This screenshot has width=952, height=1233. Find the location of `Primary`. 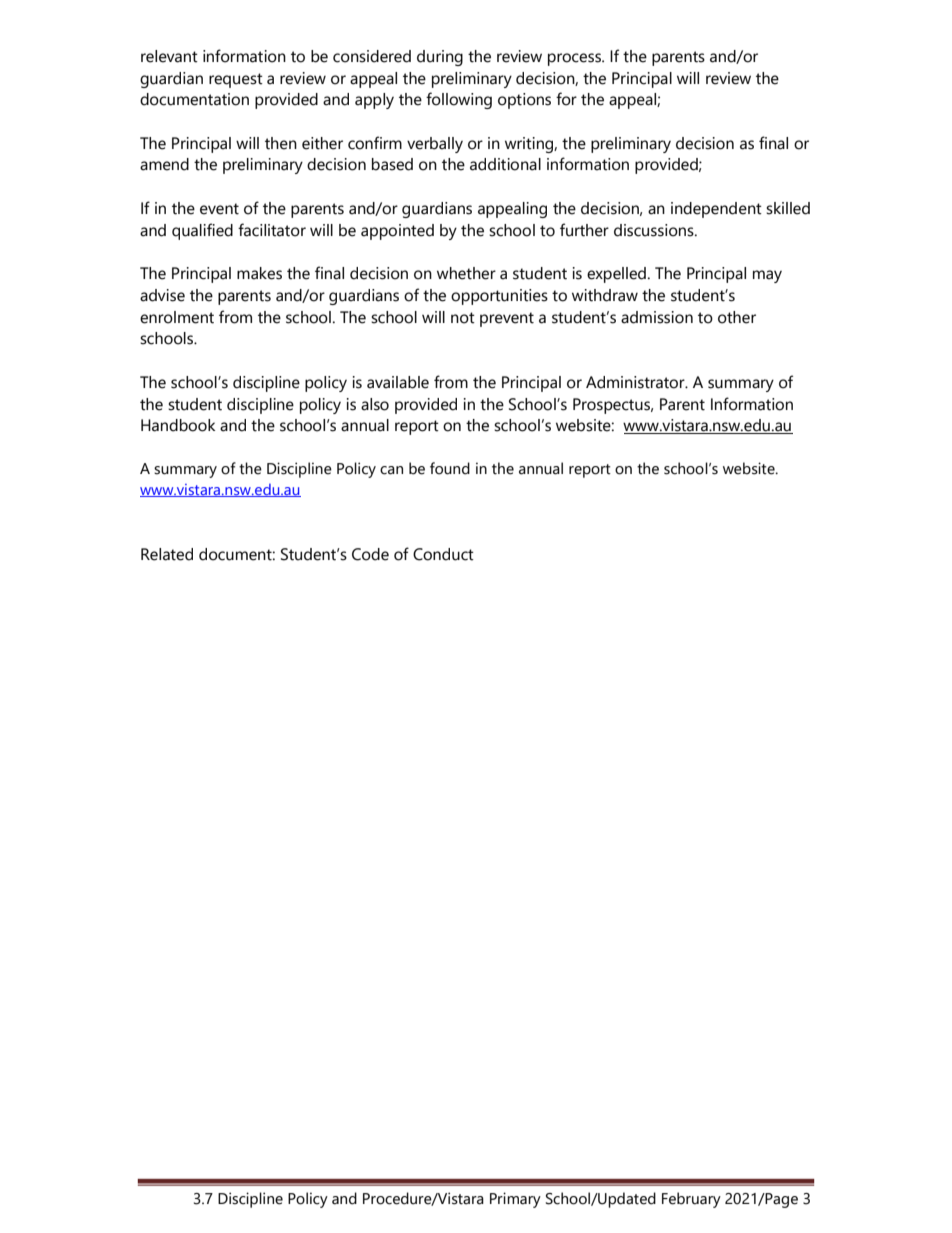

Primary is located at coordinates (515, 1200).
